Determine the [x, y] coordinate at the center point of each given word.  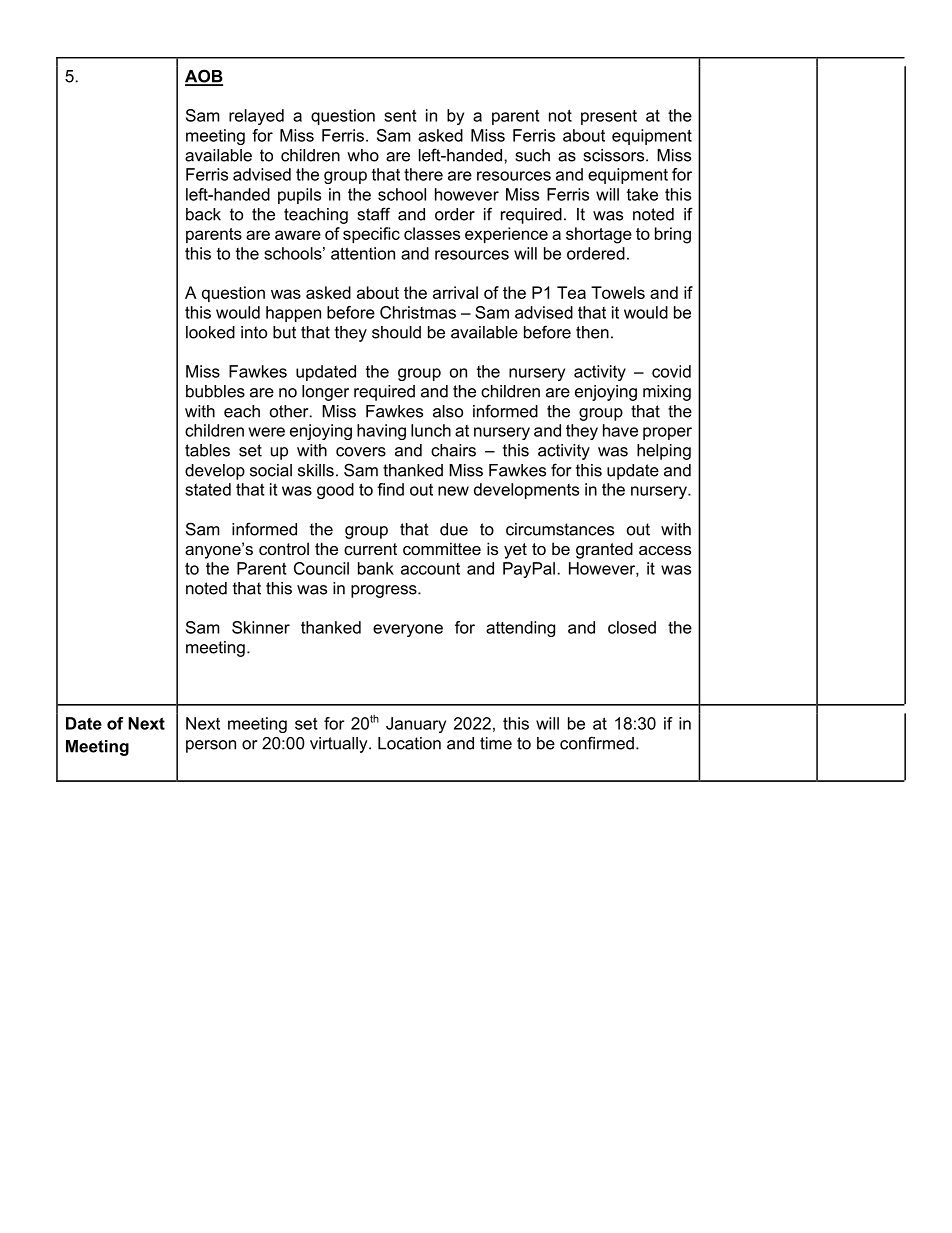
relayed [256, 117]
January [416, 725]
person [211, 746]
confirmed [597, 743]
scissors [615, 155]
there [423, 174]
